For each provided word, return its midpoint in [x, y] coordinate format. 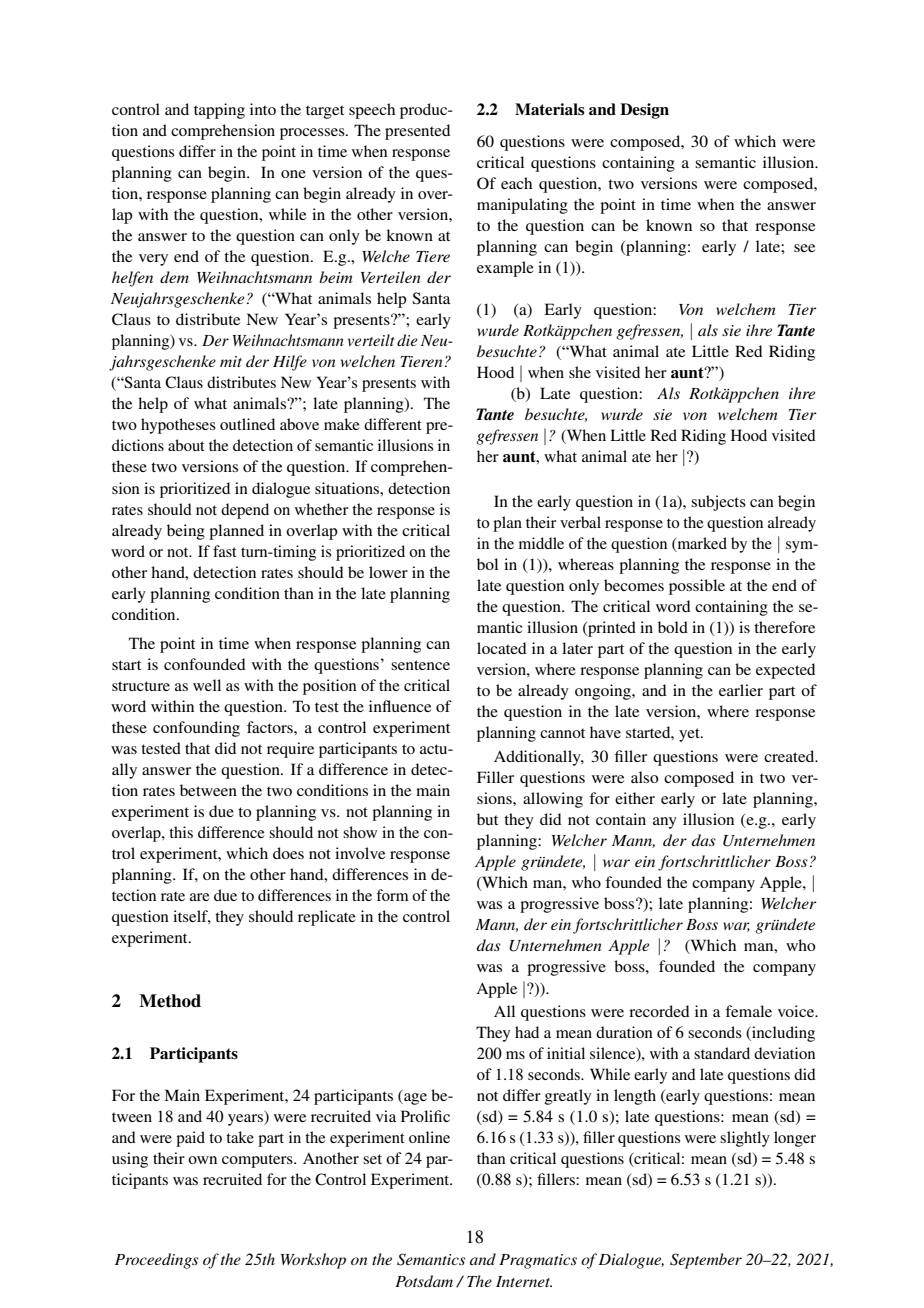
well [207, 685]
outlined [247, 424]
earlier [741, 690]
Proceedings [156, 1261]
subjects [718, 503]
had [527, 1032]
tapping [219, 111]
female [748, 1011]
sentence [420, 665]
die [407, 340]
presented [417, 132]
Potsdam [424, 1281]
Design [644, 111]
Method [170, 1001]
